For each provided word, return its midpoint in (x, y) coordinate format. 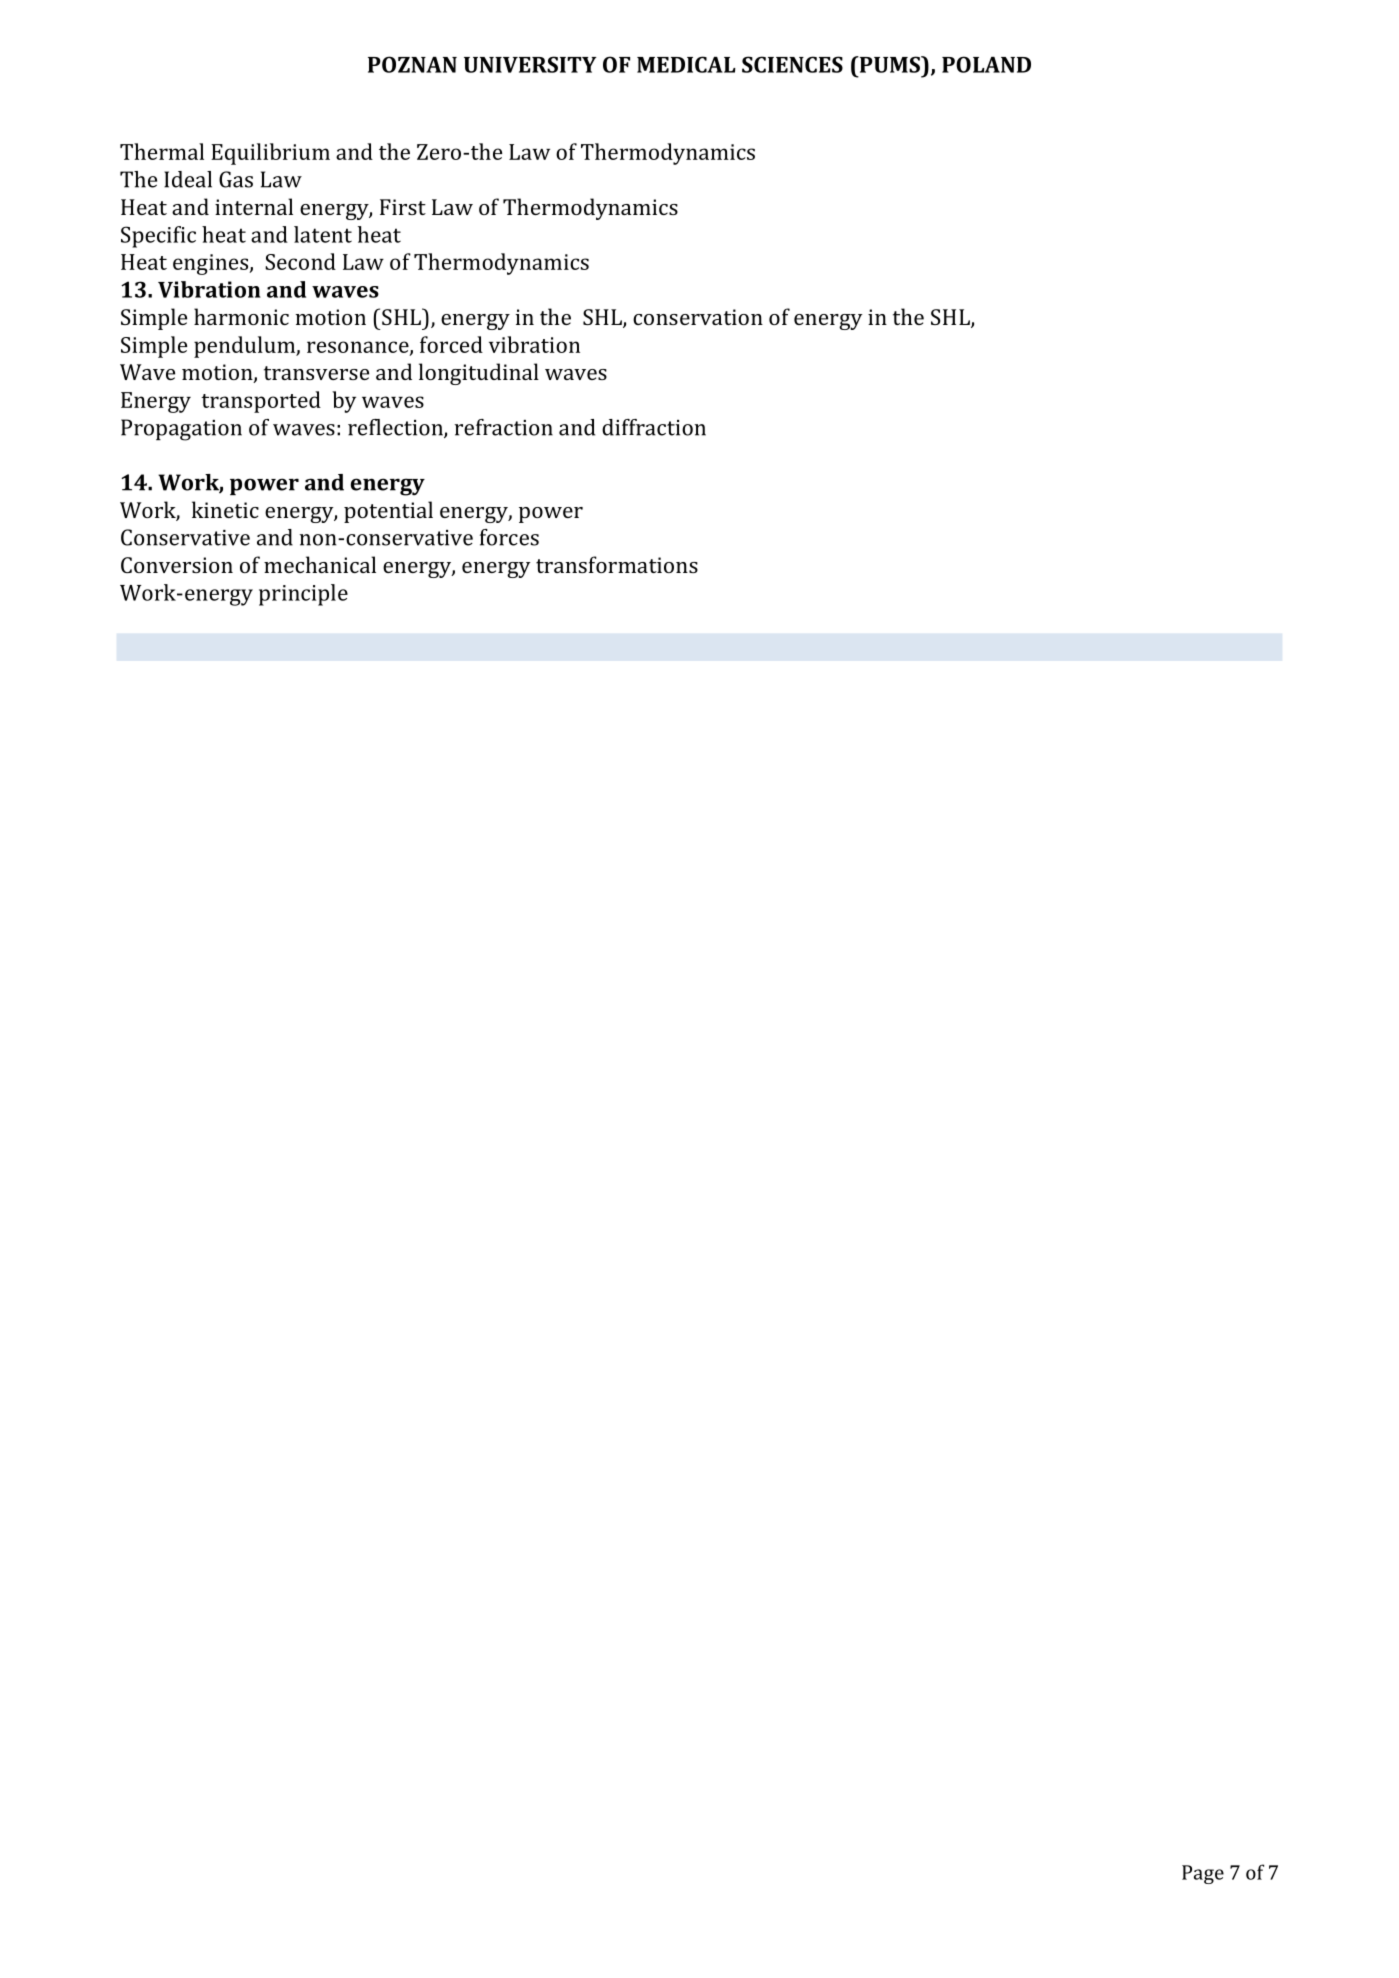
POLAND (986, 64)
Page (1203, 1874)
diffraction (654, 427)
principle (303, 595)
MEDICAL (686, 64)
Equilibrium (270, 154)
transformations (617, 564)
